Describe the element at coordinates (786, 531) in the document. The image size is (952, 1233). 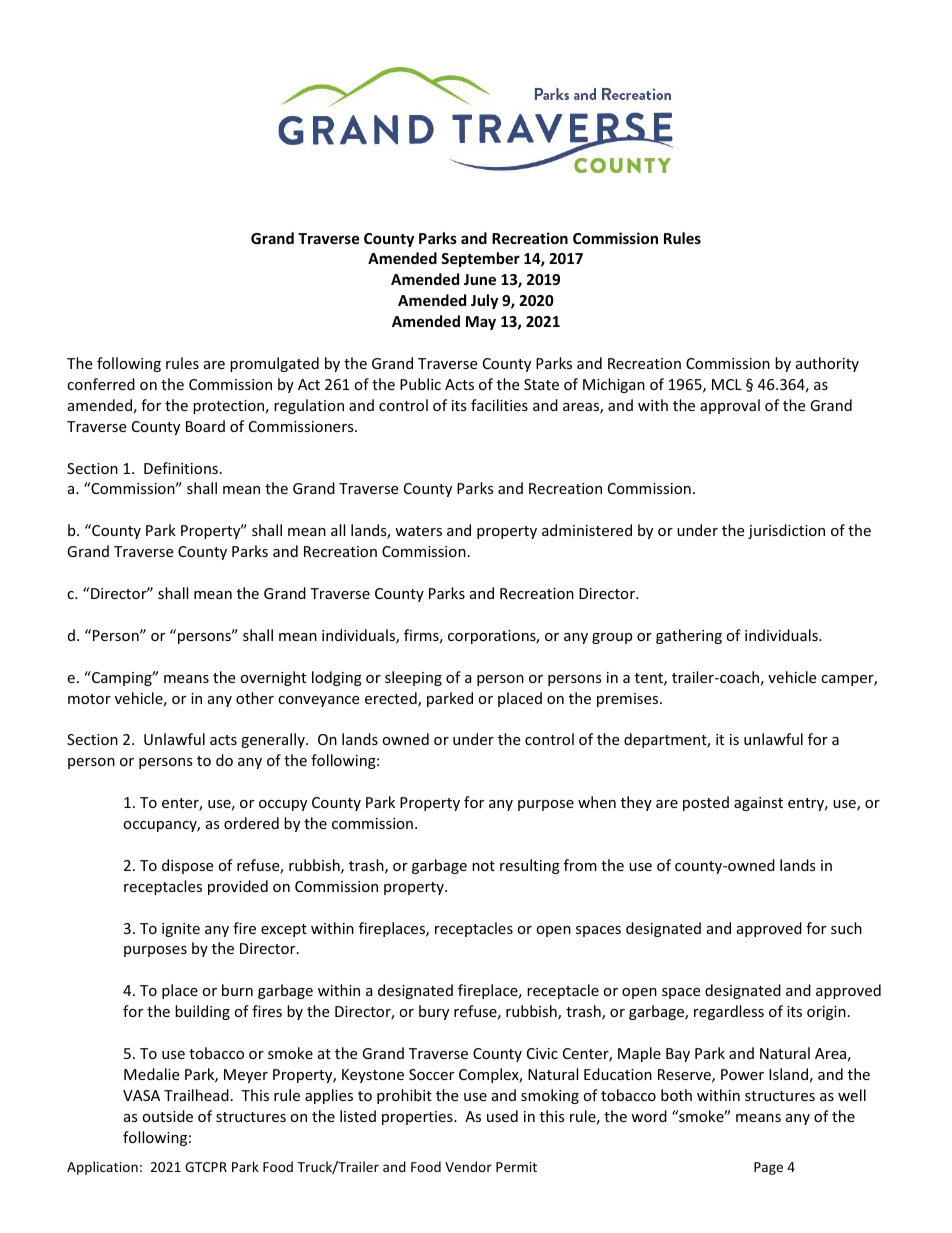
I see `jurisdiction` at that location.
